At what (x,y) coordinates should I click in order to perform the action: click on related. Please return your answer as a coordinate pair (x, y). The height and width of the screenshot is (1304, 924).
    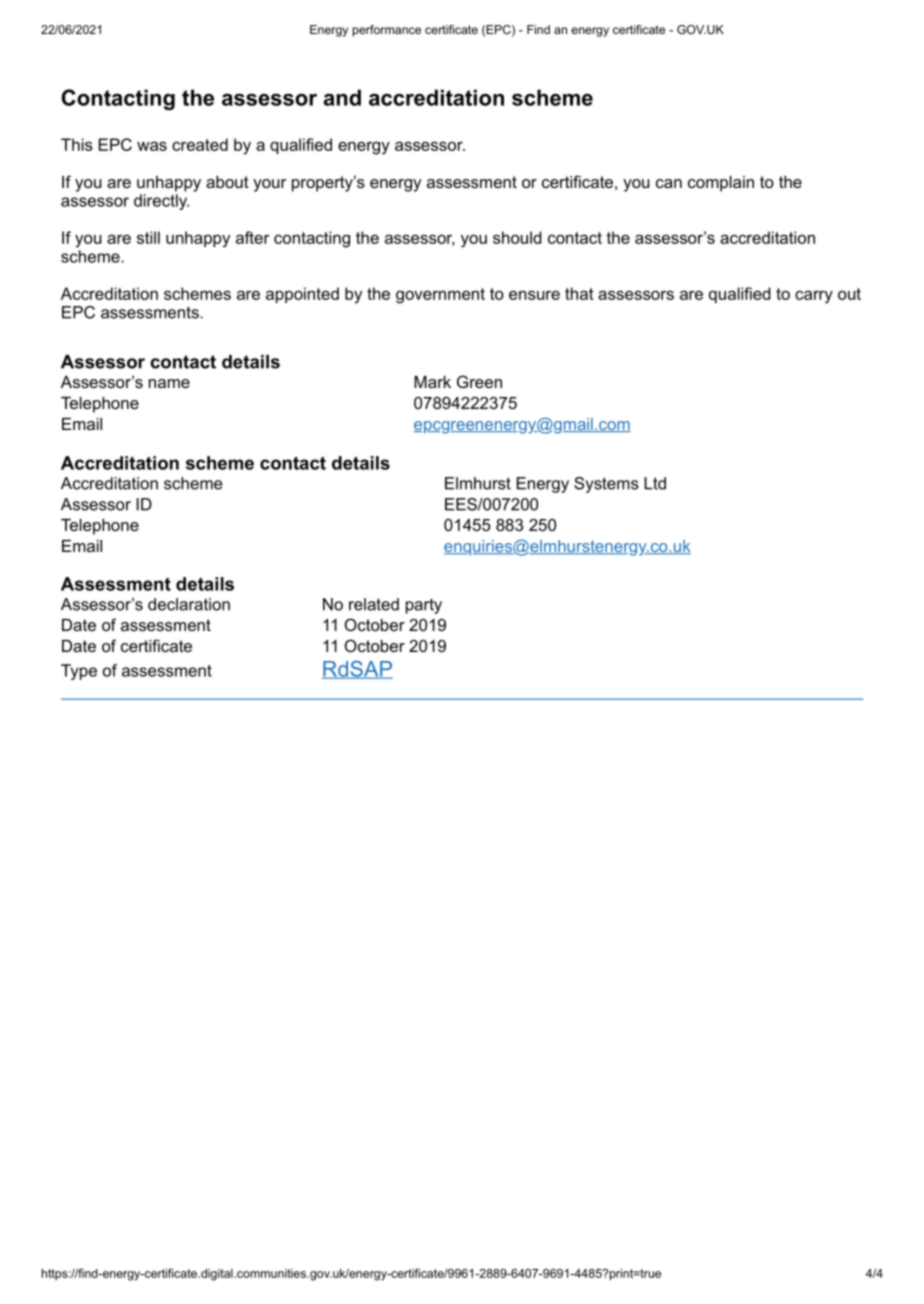
    Looking at the image, I should click on (374, 604).
